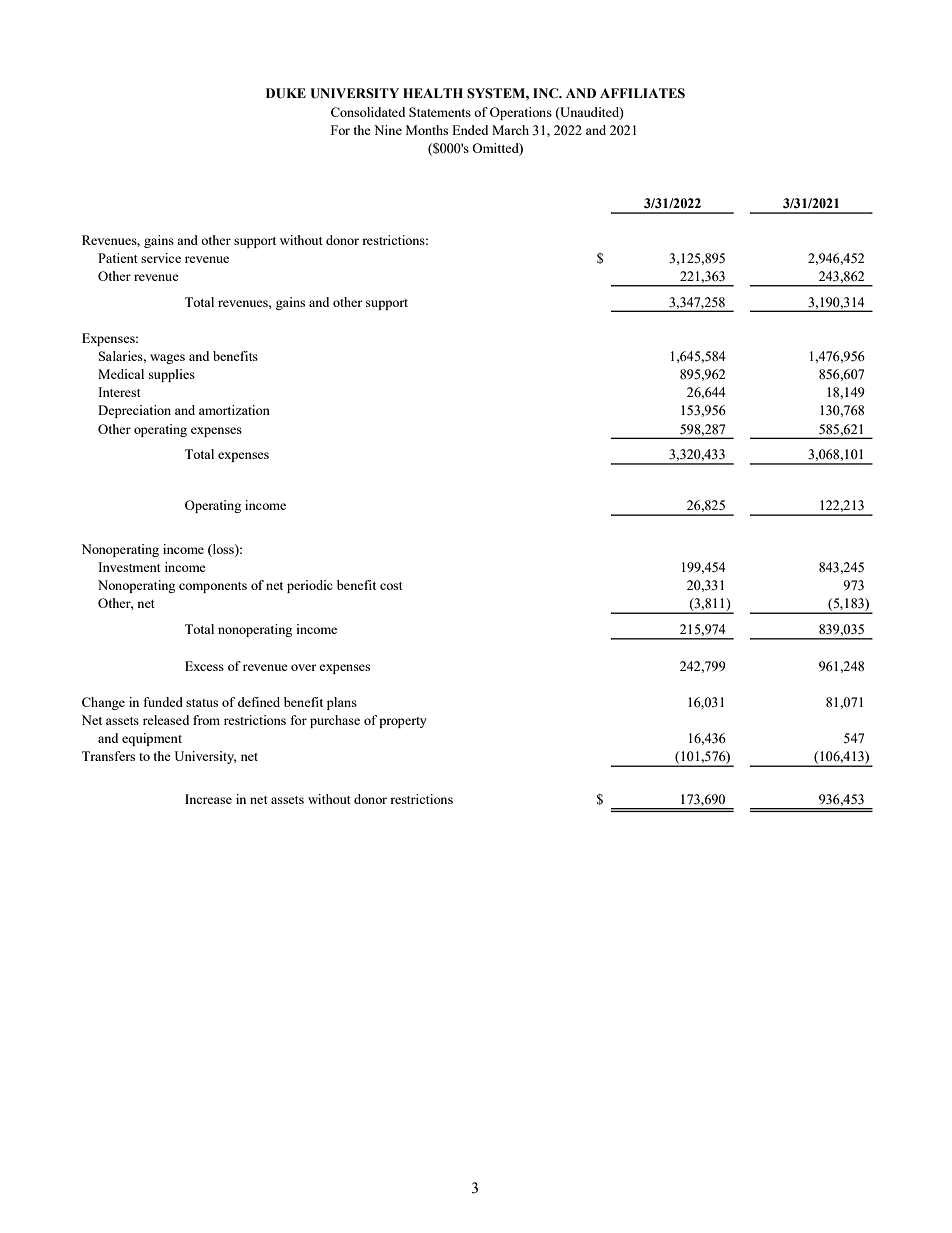  Describe the element at coordinates (208, 799) in the screenshot. I see `Increase` at that location.
